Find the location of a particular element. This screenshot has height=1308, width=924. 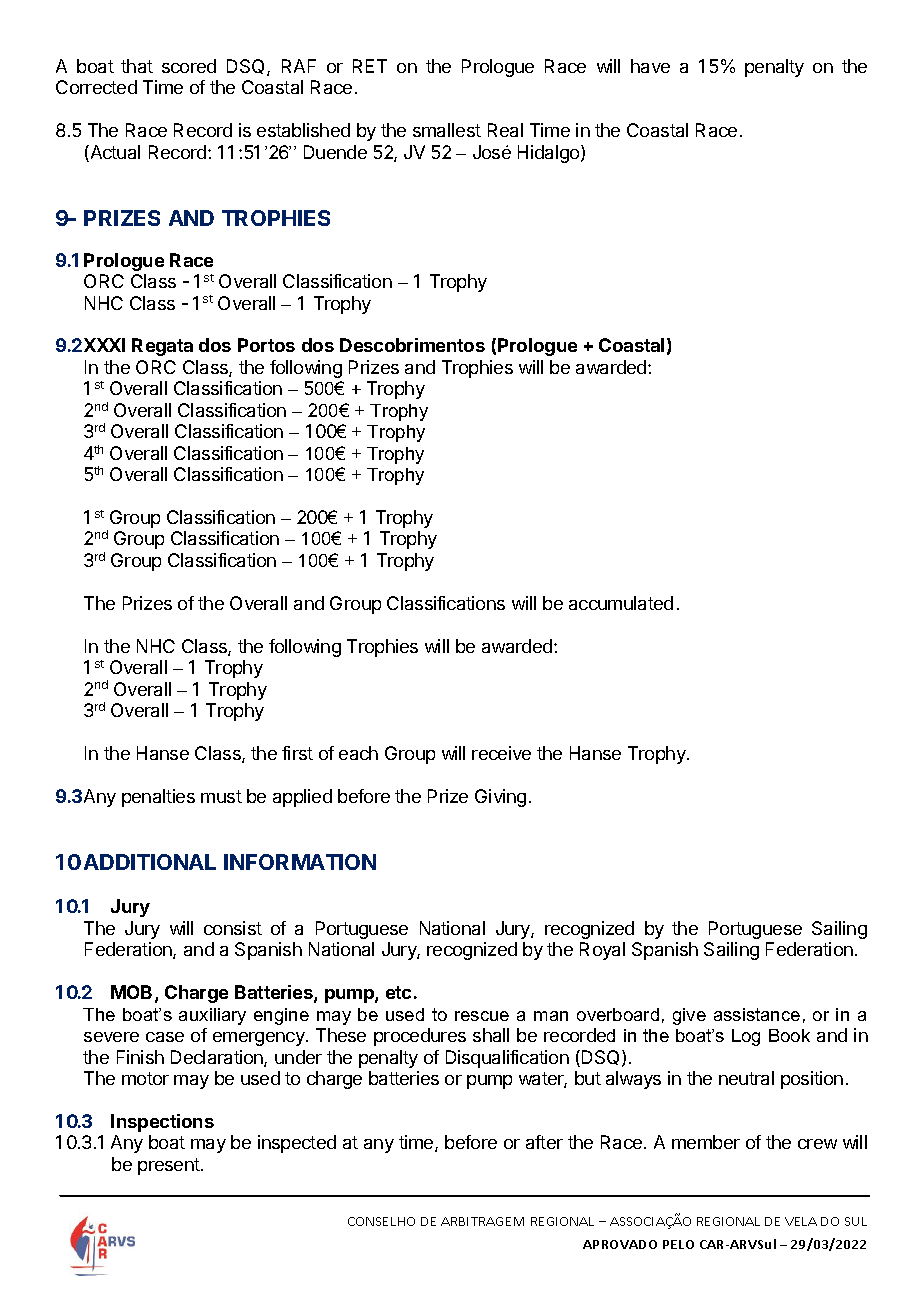

present is located at coordinates (170, 1166).
